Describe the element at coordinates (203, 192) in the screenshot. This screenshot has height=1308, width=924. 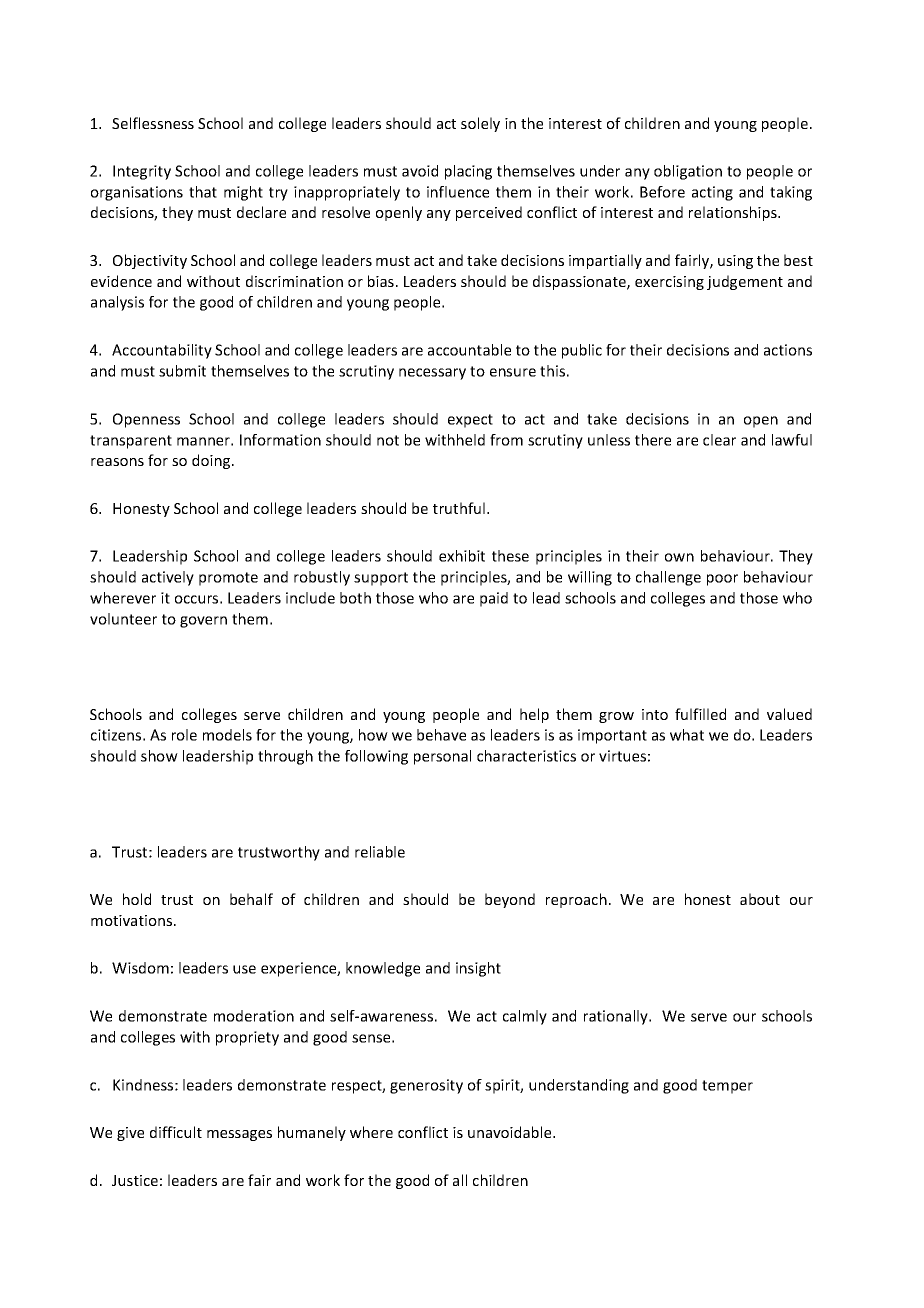
I see `that` at that location.
